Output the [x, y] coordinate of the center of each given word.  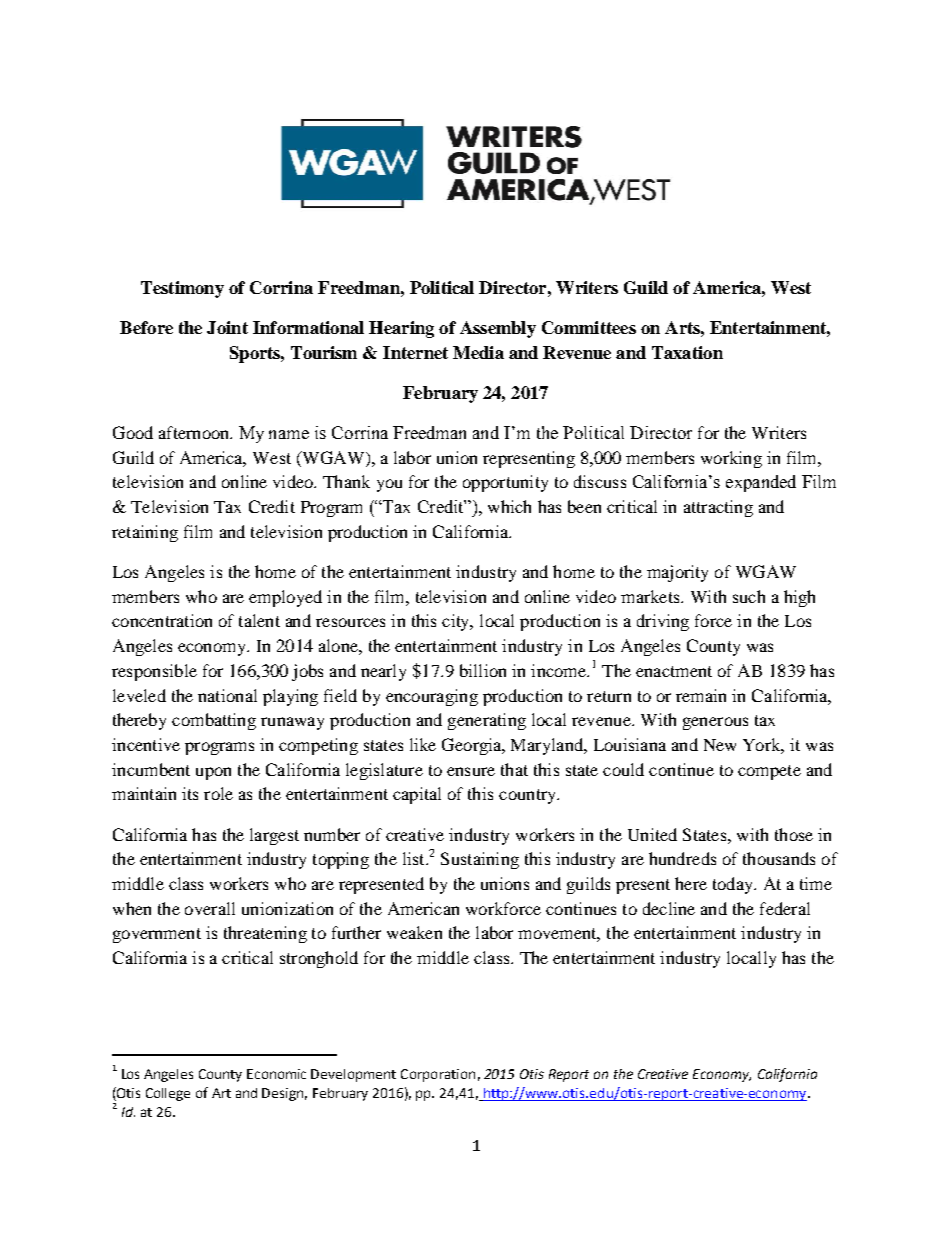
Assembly [498, 329]
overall [210, 908]
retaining [145, 533]
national [227, 695]
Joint [227, 327]
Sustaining [480, 860]
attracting [718, 508]
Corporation [438, 1075]
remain [701, 695]
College [168, 1094]
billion [483, 670]
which [509, 506]
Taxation [687, 352]
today [734, 885]
